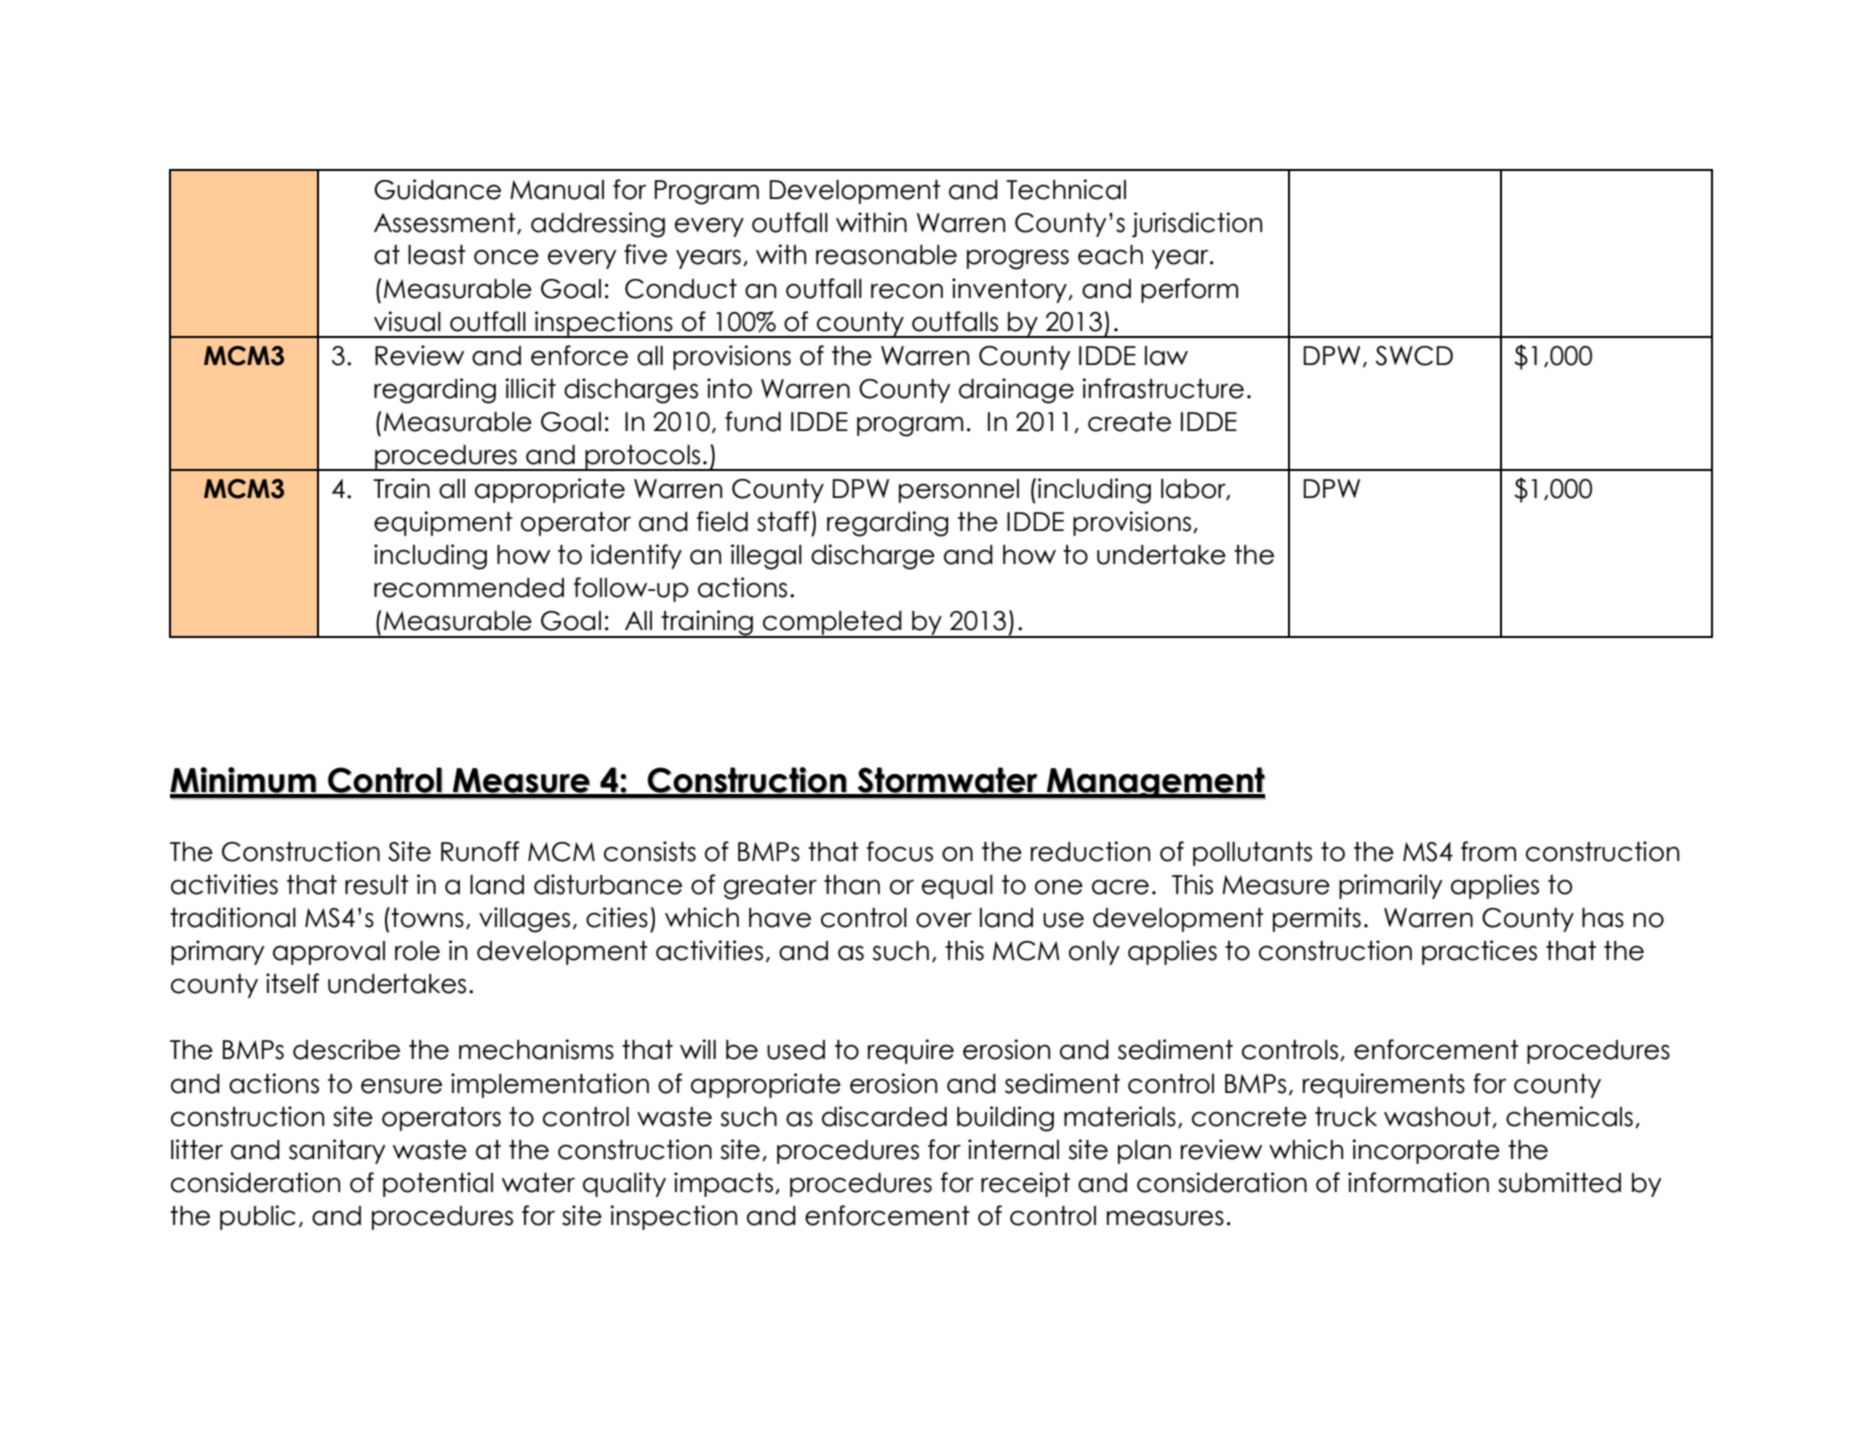 The image size is (1869, 1444). I want to click on reasonable, so click(886, 255).
